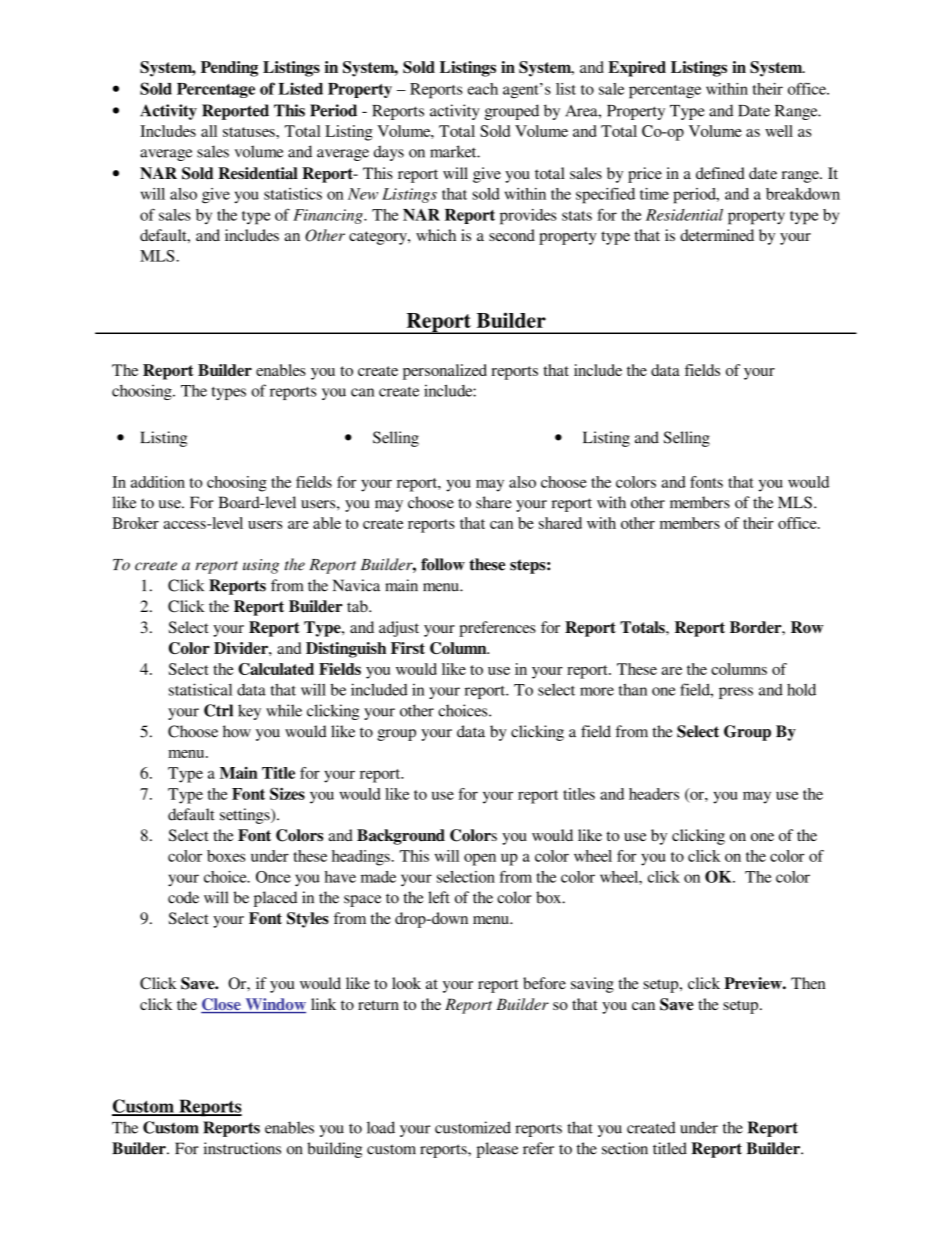  What do you see at coordinates (483, 89) in the screenshot?
I see `each` at bounding box center [483, 89].
